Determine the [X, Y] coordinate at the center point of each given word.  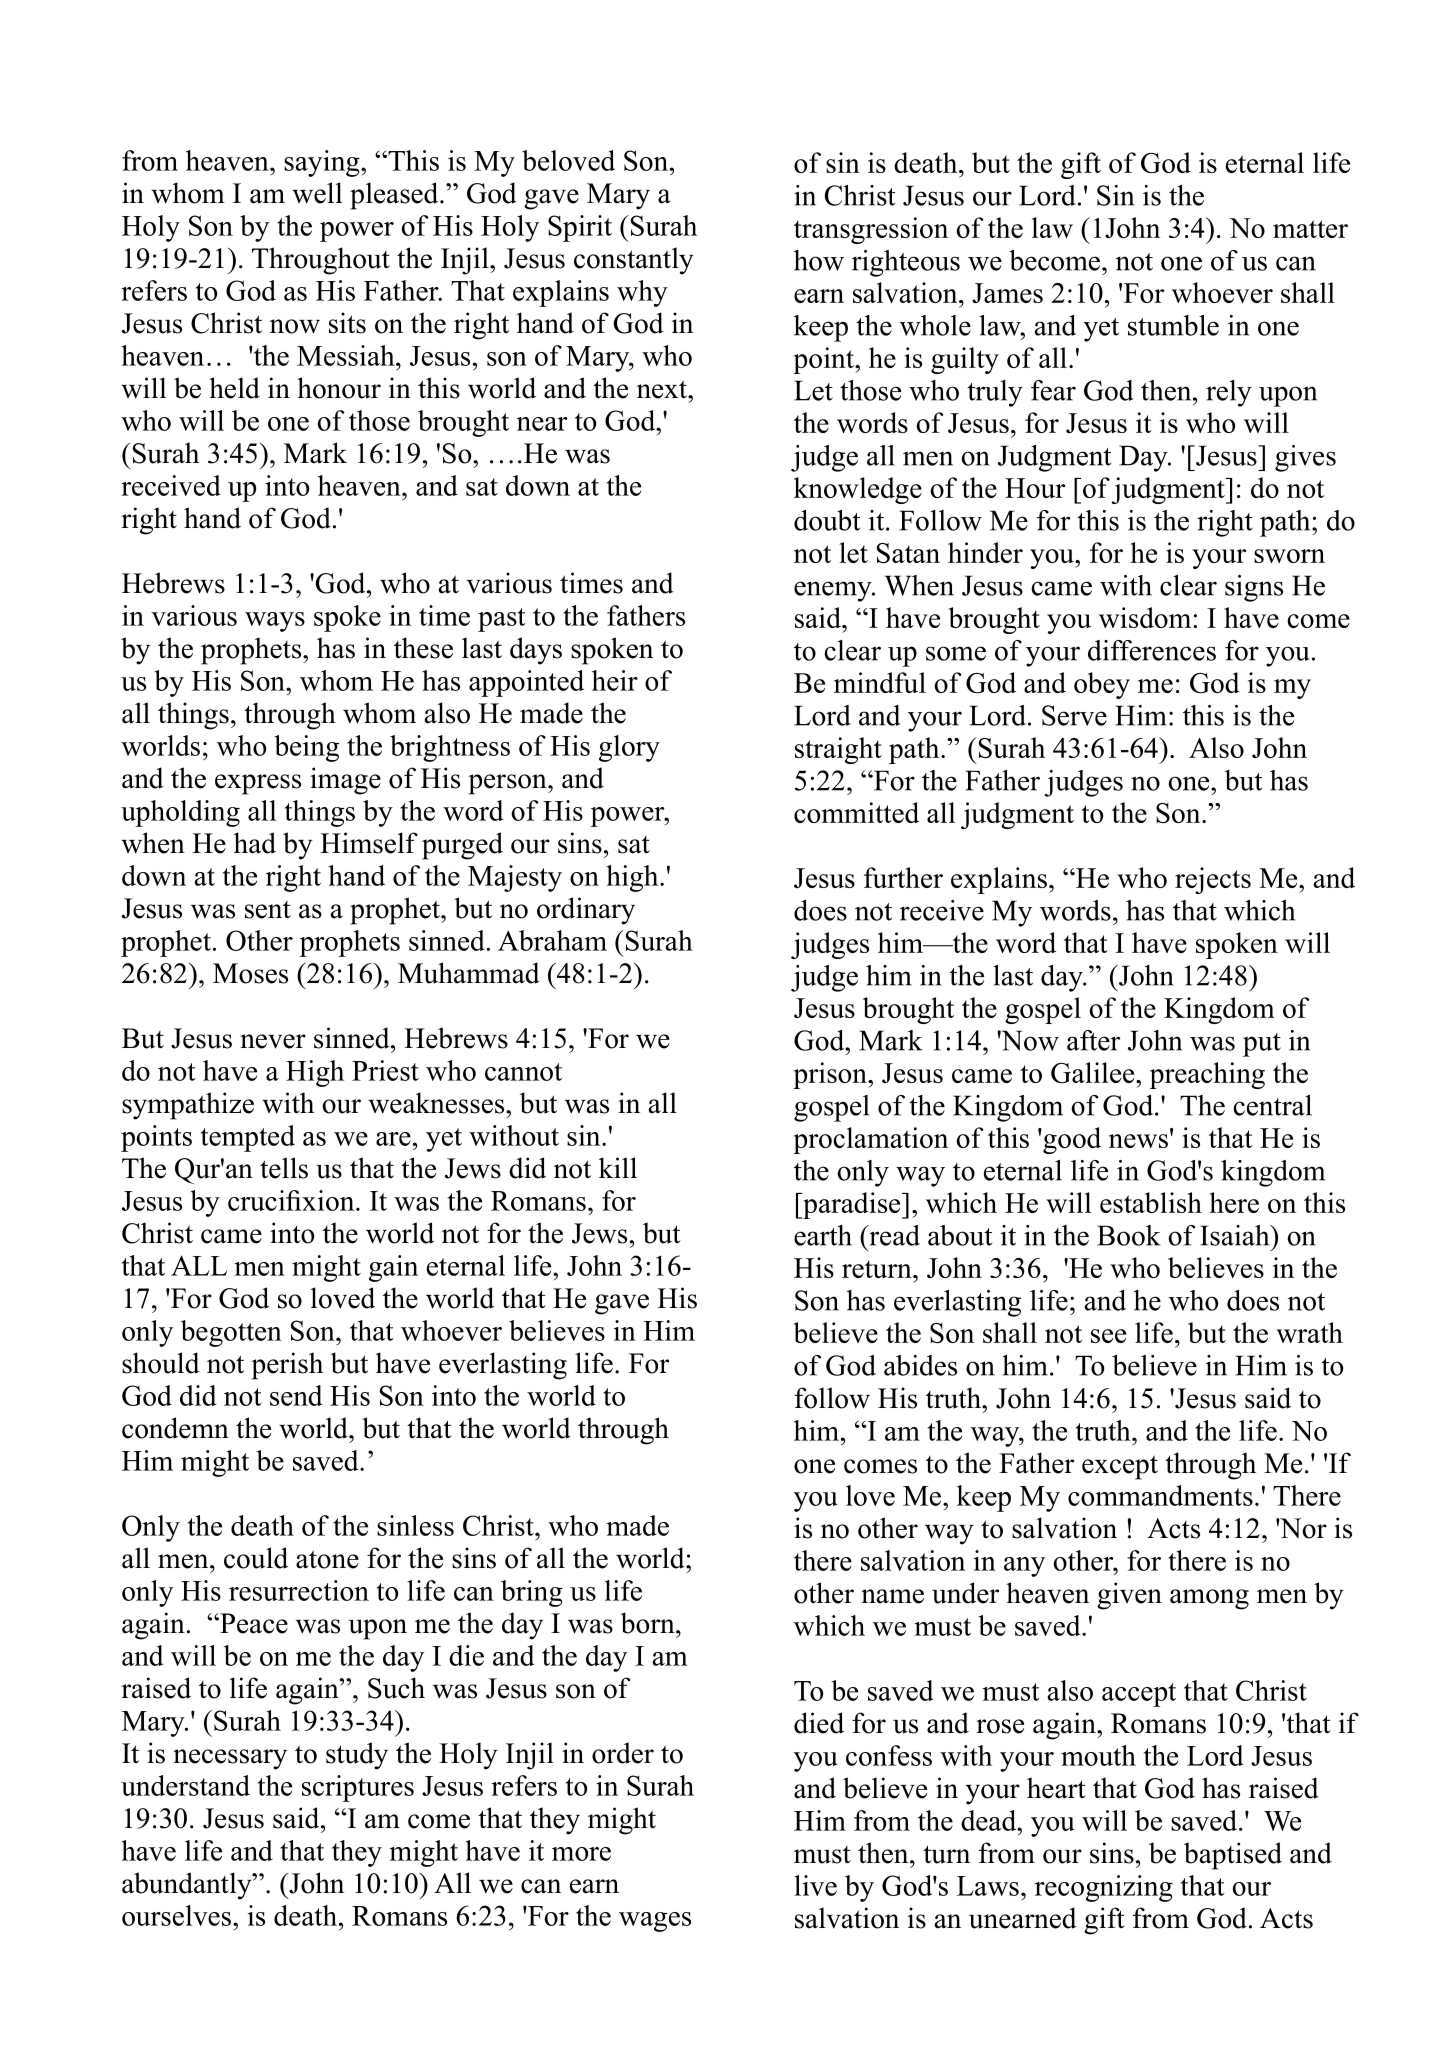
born [649, 1623]
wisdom [1145, 617]
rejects [1213, 880]
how [819, 260]
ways [275, 622]
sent [268, 910]
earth [823, 1235]
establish [1151, 1202]
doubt [827, 520]
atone [327, 1559]
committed [856, 812]
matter [1310, 229]
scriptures [358, 1788]
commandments [1160, 1495]
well [317, 193]
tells [284, 1168]
